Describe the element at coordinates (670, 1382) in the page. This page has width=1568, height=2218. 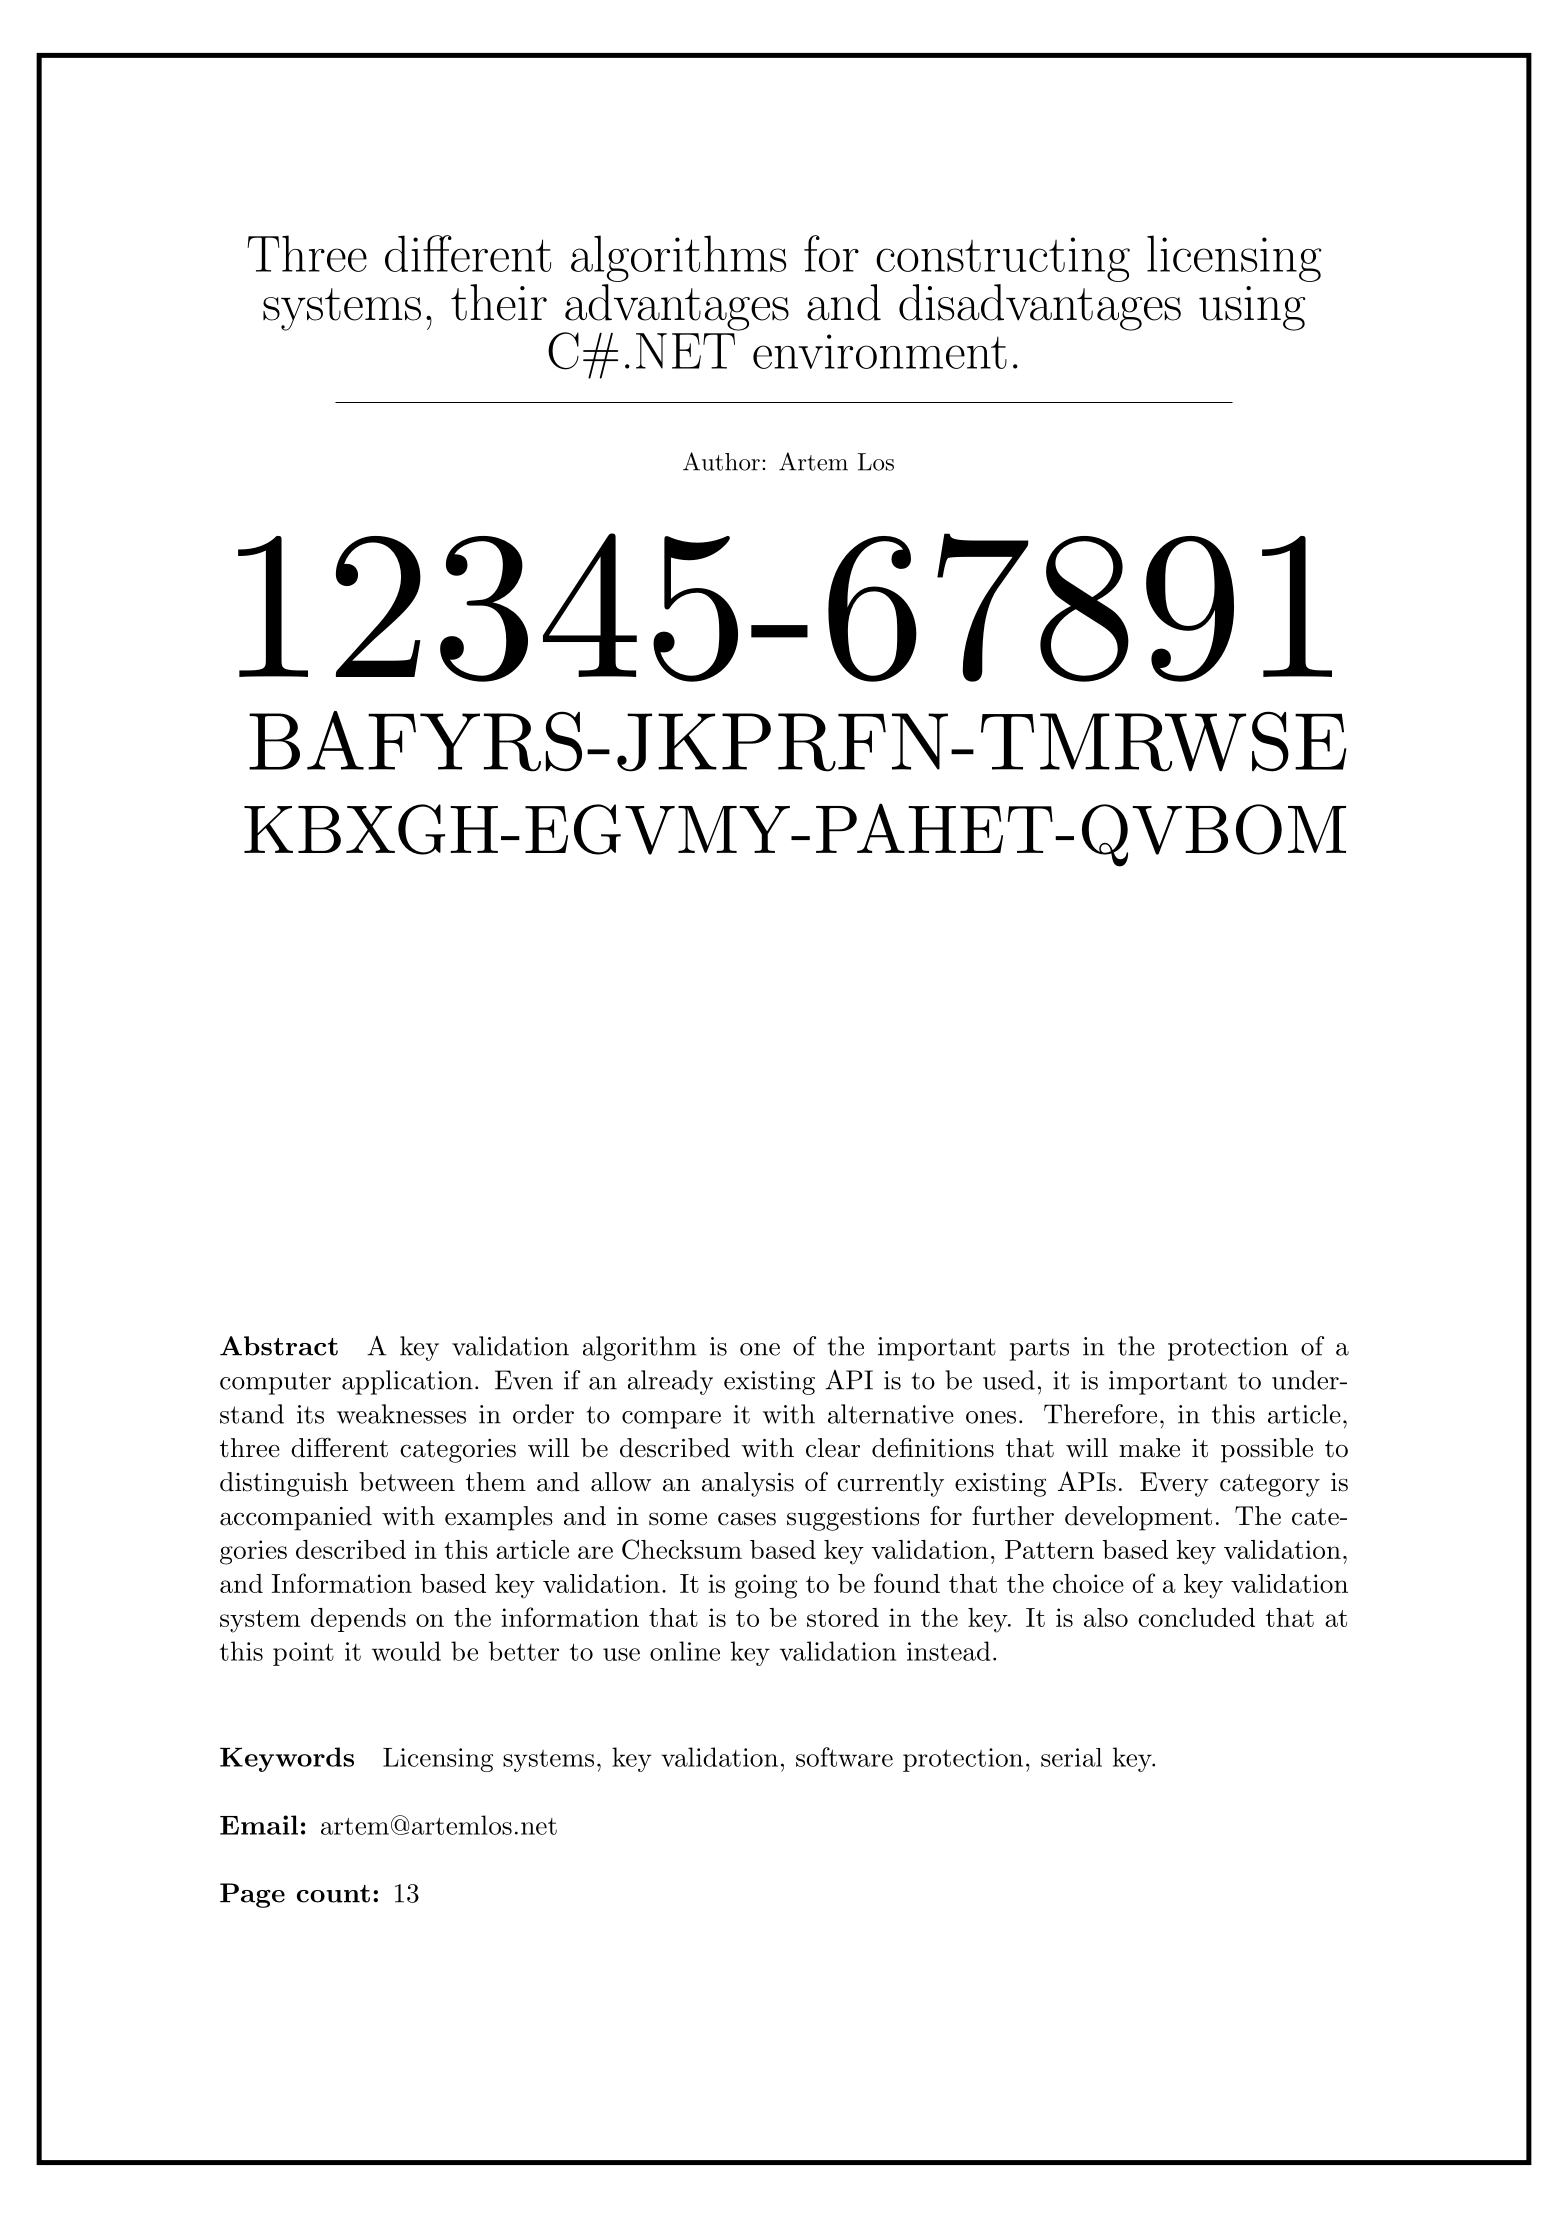
I see `already` at that location.
